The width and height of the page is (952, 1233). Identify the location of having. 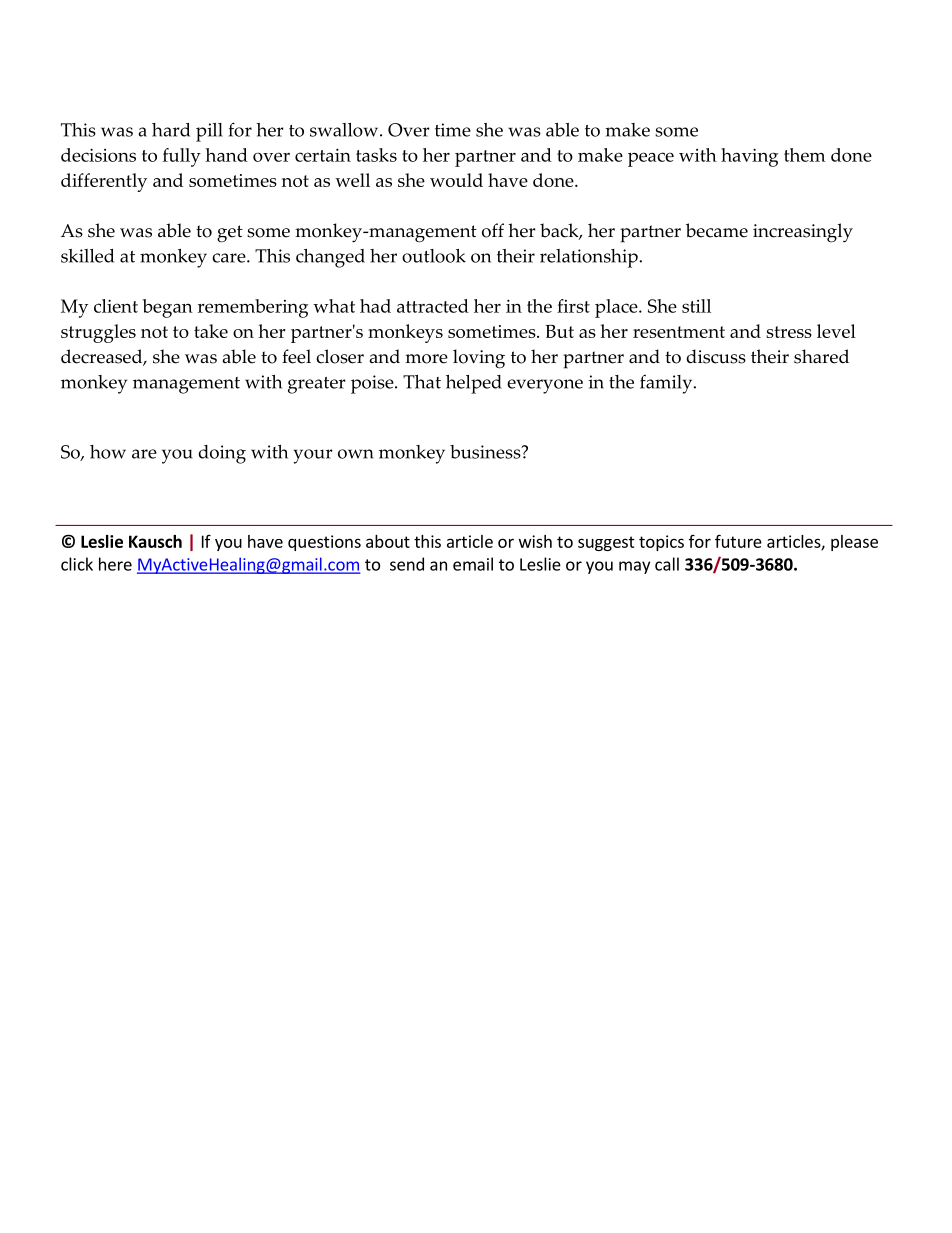
(749, 157).
